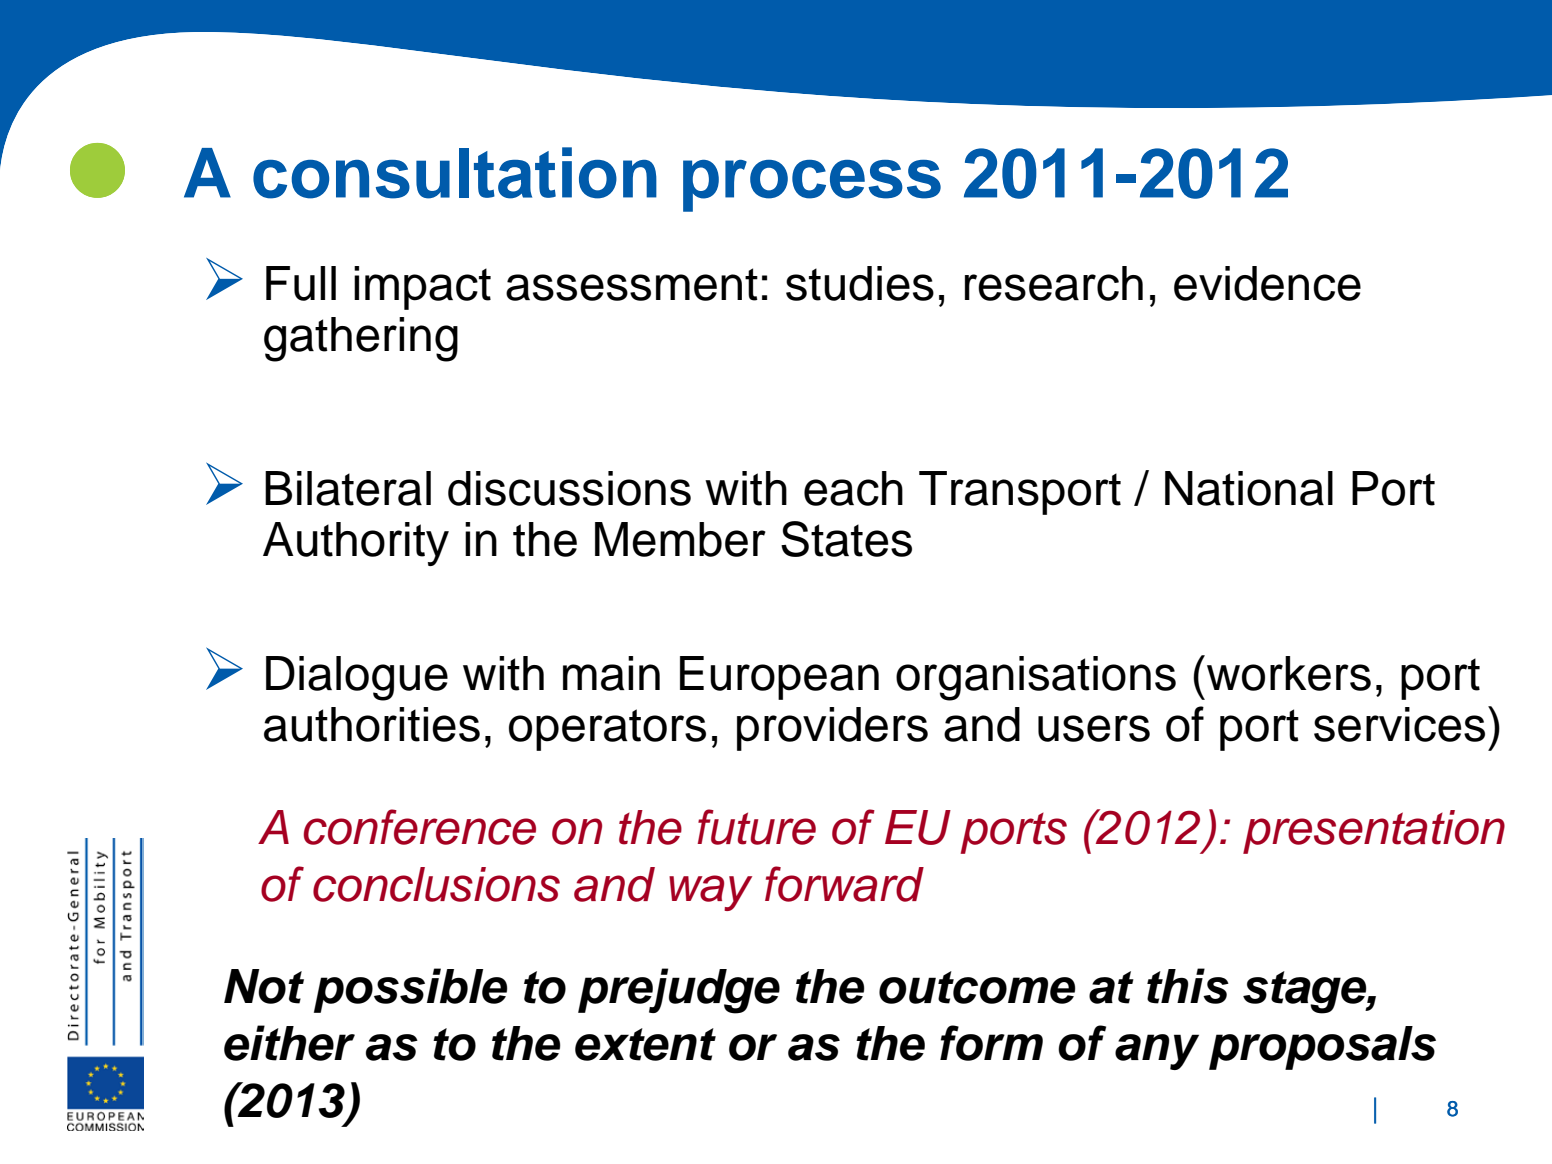 This image has height=1164, width=1552. Describe the element at coordinates (372, 724) in the image. I see `authorities` at that location.
